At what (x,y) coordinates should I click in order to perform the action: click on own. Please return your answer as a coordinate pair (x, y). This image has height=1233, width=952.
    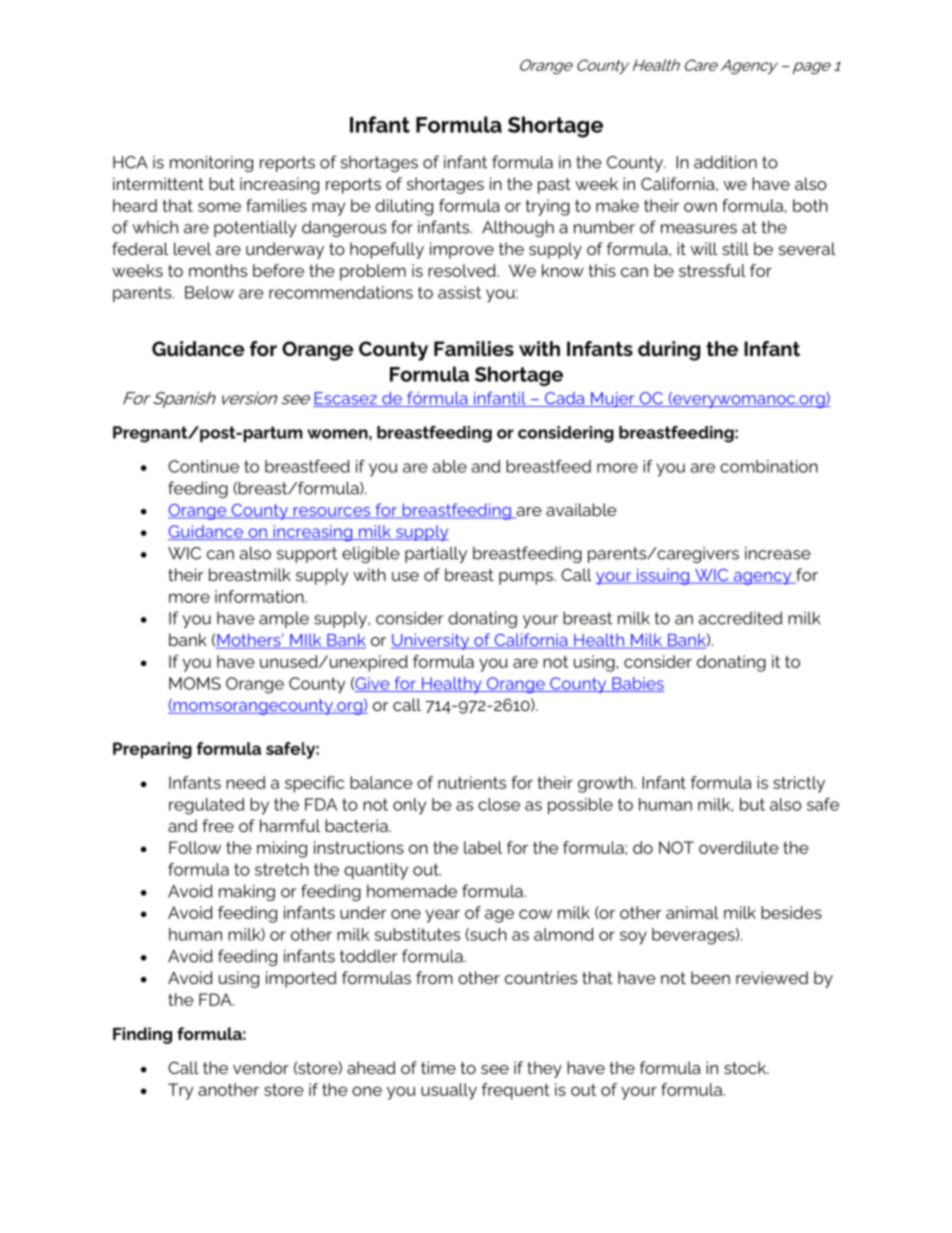
    Looking at the image, I should click on (700, 207).
